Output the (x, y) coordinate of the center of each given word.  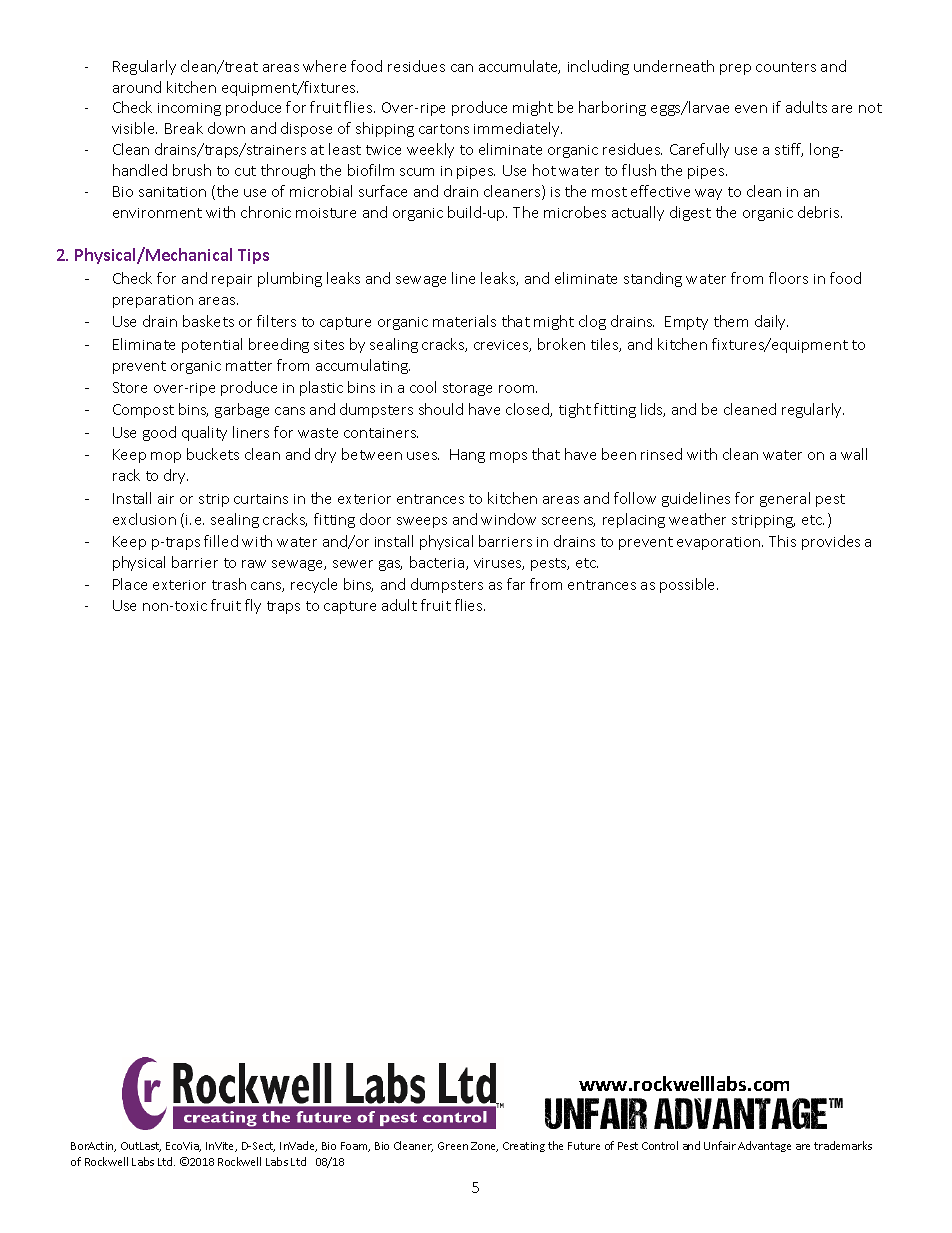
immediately (518, 129)
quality (204, 433)
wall (854, 454)
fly (253, 606)
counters (786, 67)
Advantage (764, 1146)
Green (453, 1146)
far (516, 584)
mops (508, 457)
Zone (484, 1147)
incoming (189, 109)
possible (689, 585)
